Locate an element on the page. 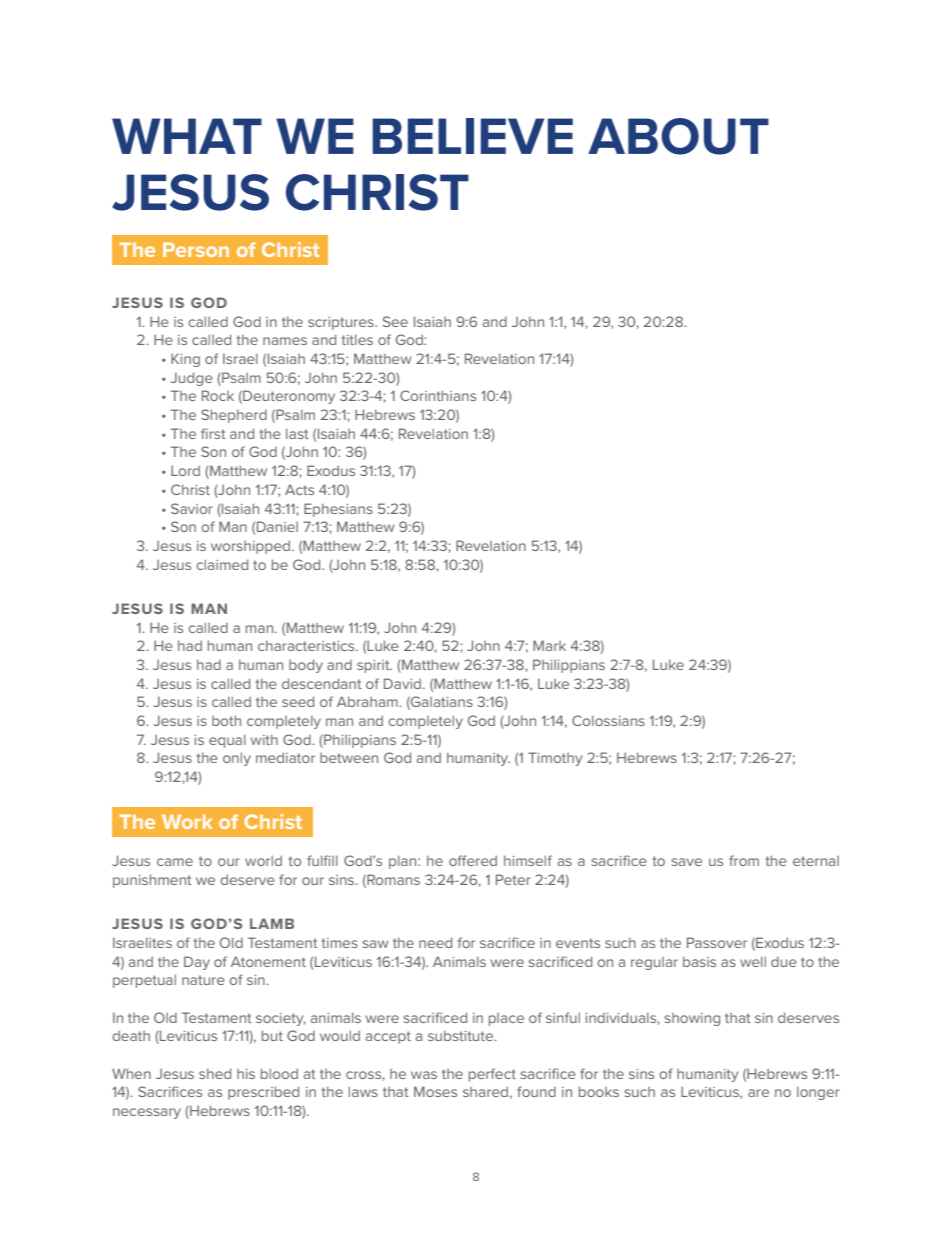  shed is located at coordinates (215, 1073).
